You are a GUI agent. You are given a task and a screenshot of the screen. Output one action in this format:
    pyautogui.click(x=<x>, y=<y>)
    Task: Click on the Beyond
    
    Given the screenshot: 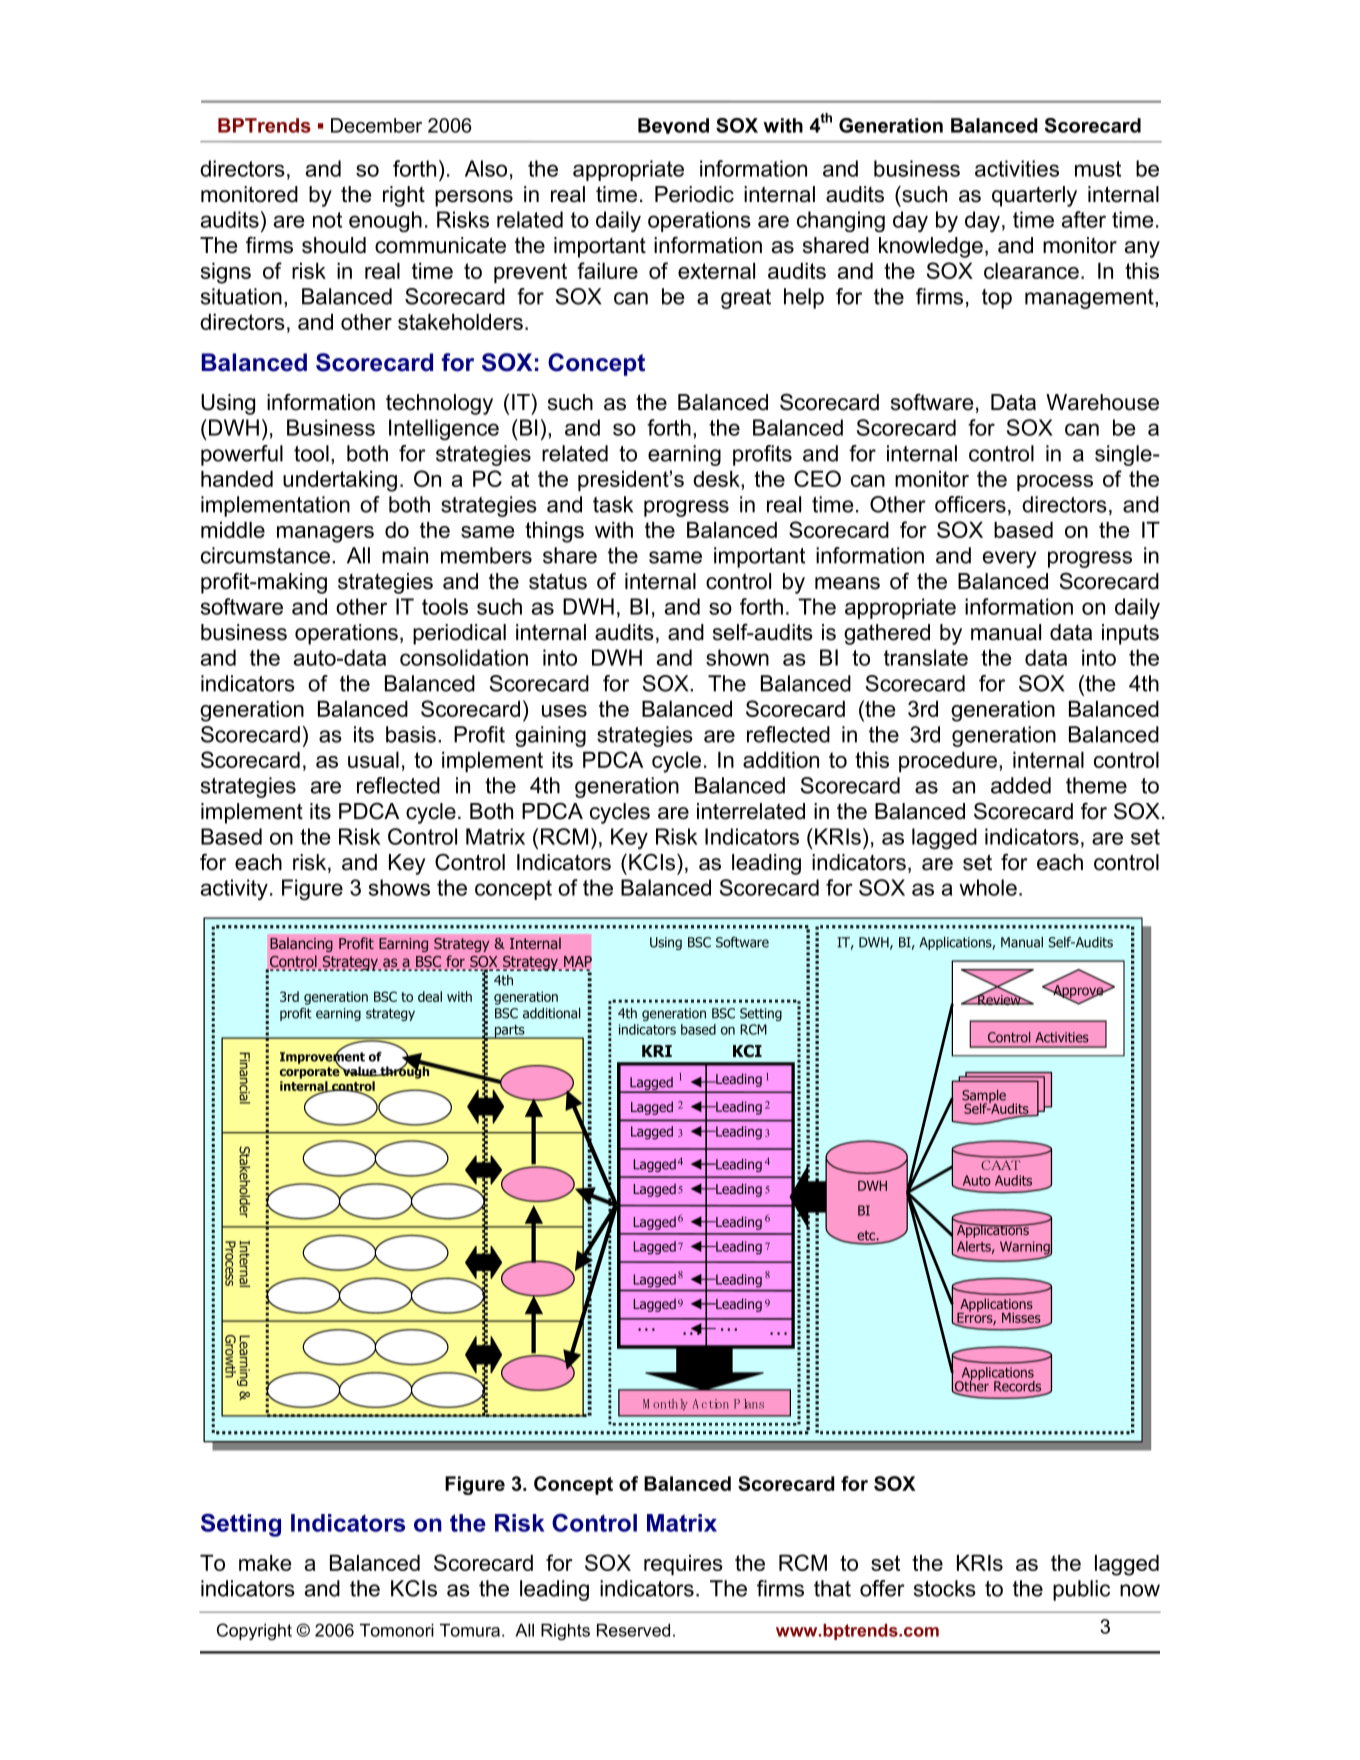 What is the action you would take?
    pyautogui.click(x=673, y=126)
